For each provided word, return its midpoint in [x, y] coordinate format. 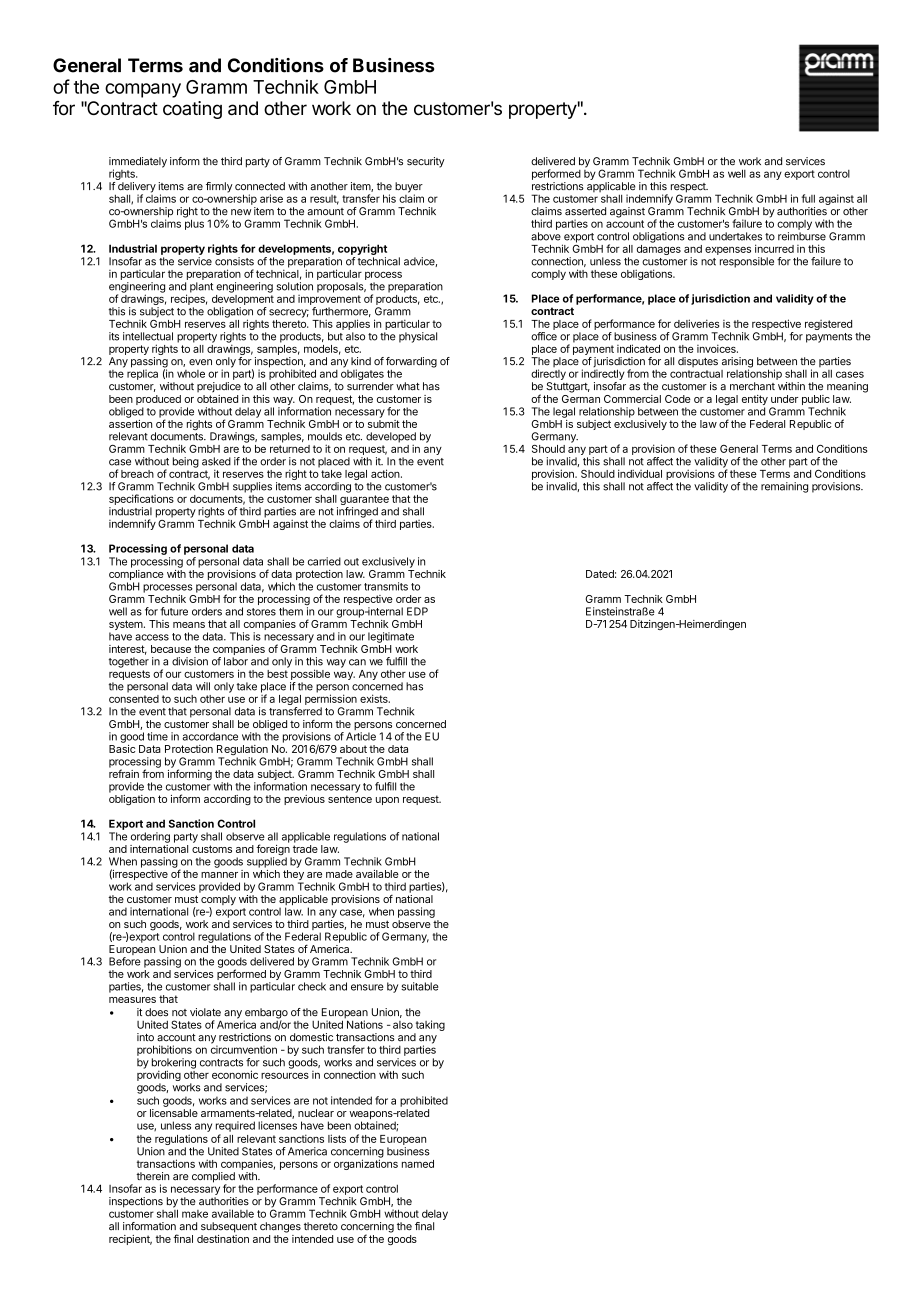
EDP [417, 611]
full [808, 198]
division [190, 661]
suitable [420, 986]
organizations [366, 1163]
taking [430, 1025]
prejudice [219, 387]
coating [192, 110]
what [408, 386]
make [195, 1214]
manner [219, 875]
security [426, 162]
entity [755, 401]
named [418, 1164]
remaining [784, 487]
